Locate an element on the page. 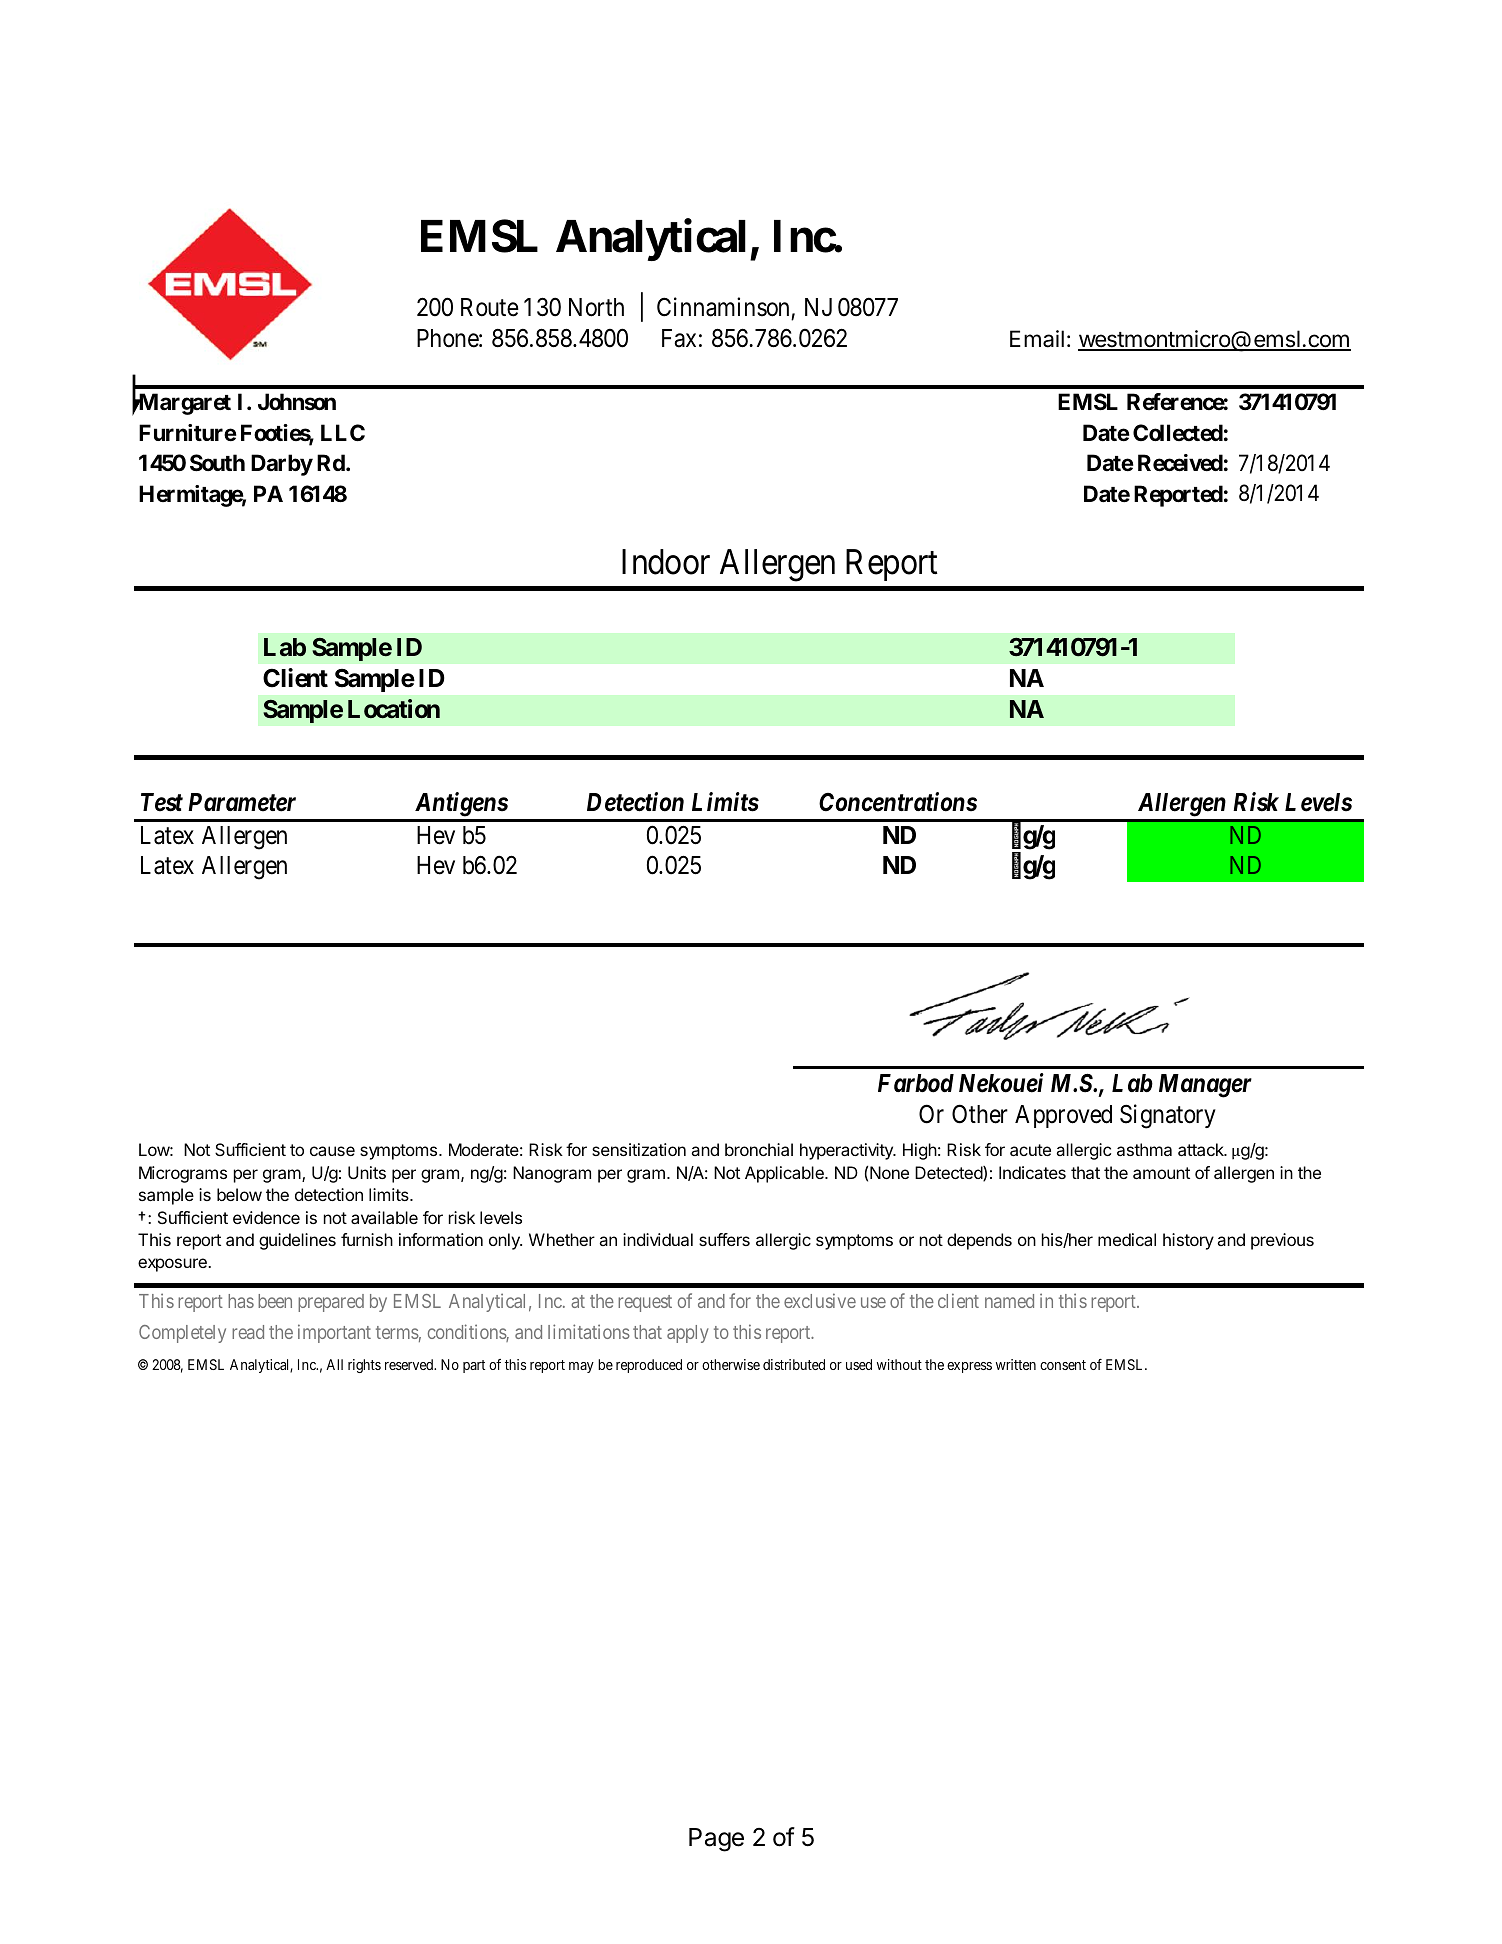  reproduced is located at coordinates (649, 1366).
